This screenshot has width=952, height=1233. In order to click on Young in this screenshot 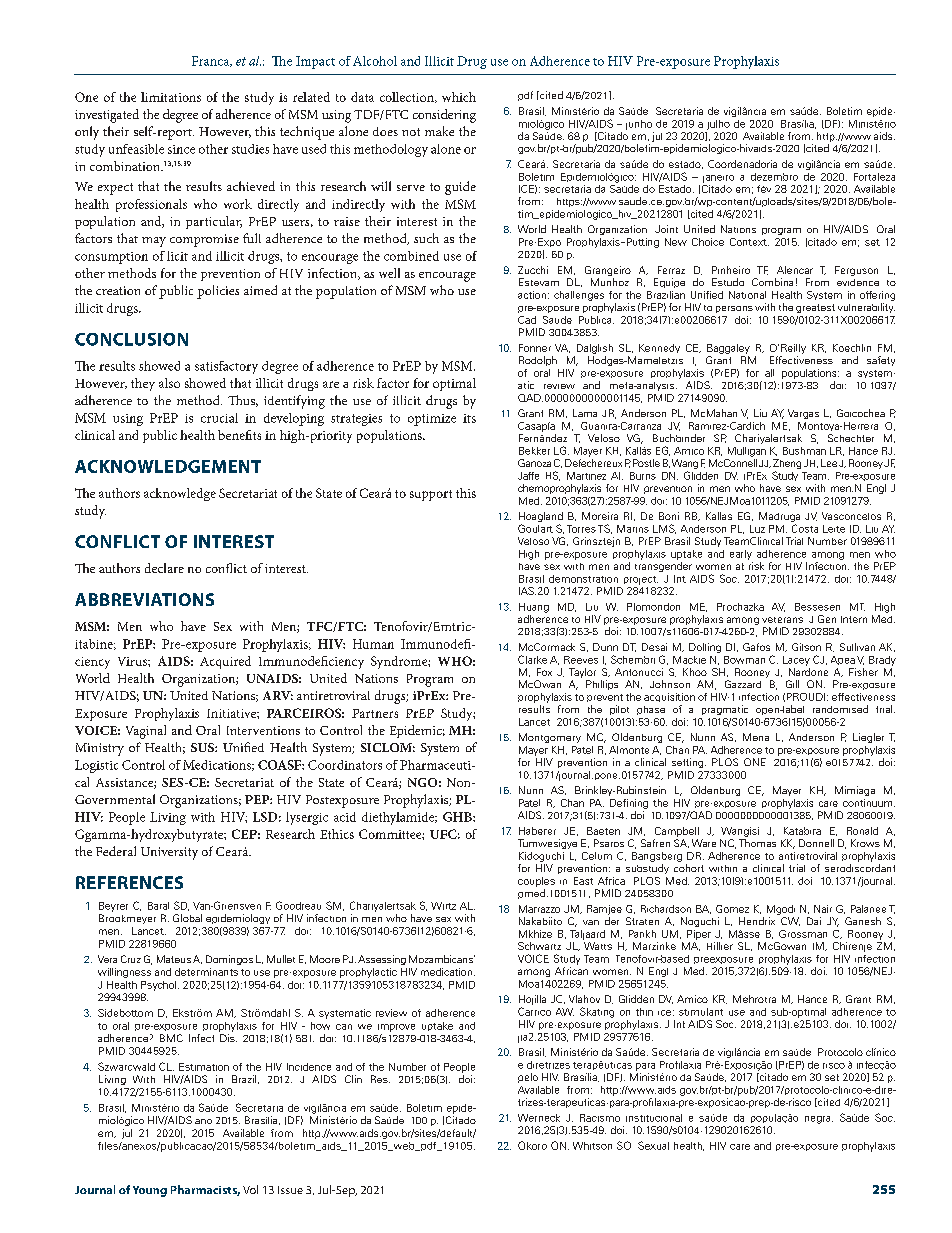, I will do `click(150, 1191)`.
